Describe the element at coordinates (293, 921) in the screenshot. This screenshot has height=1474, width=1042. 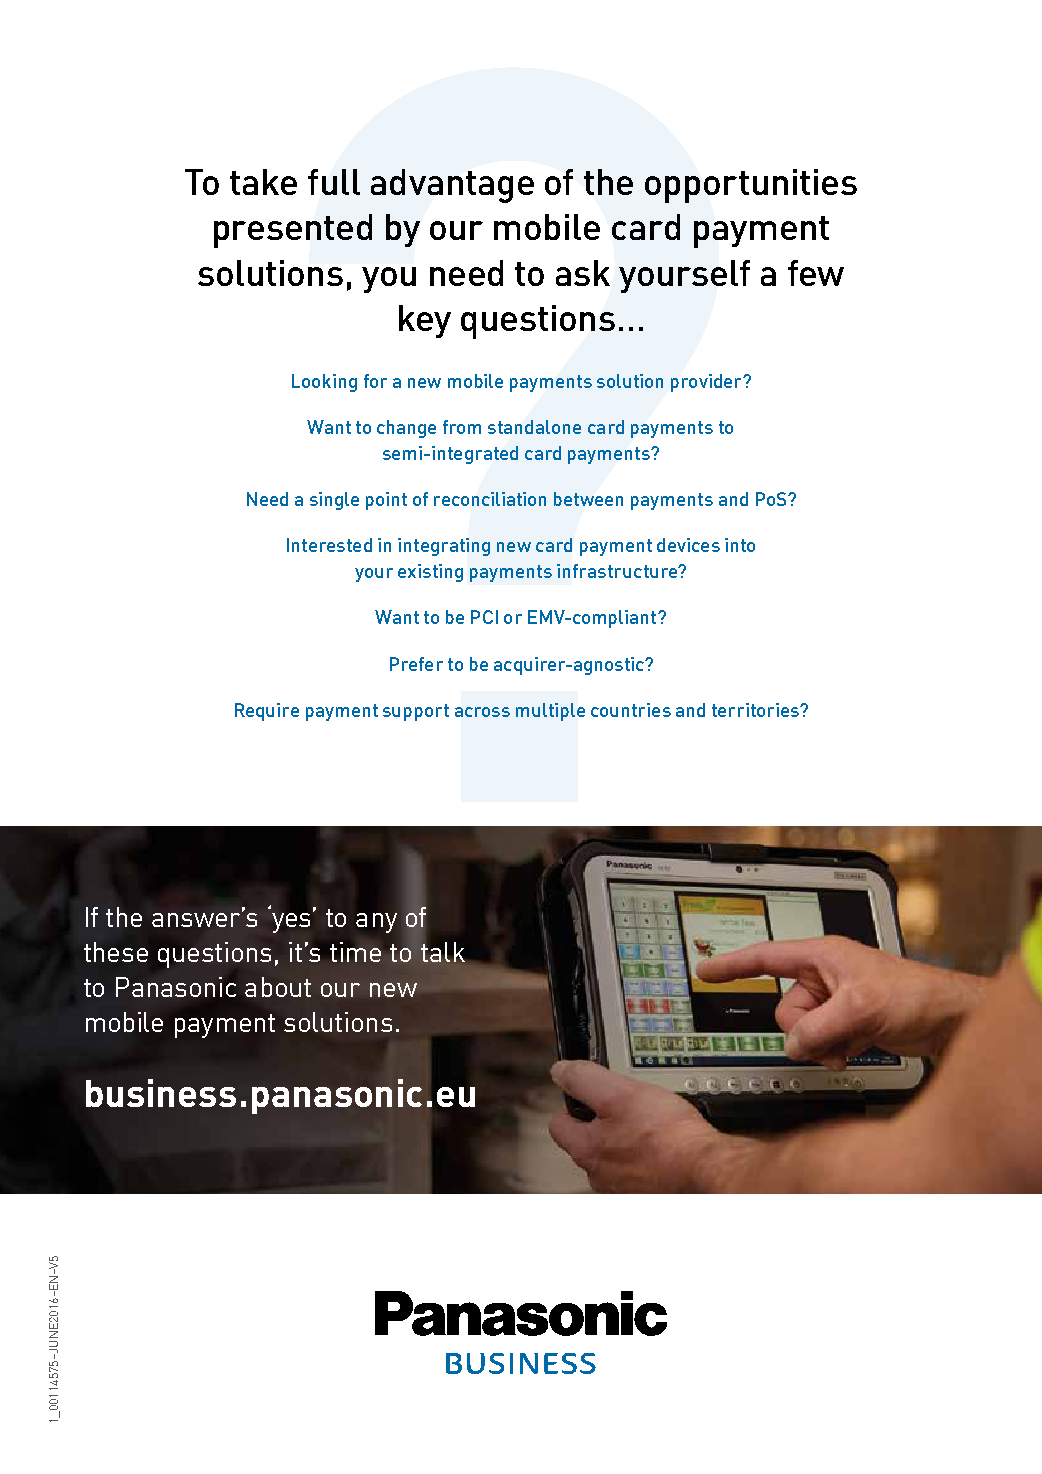
I see `yes` at that location.
